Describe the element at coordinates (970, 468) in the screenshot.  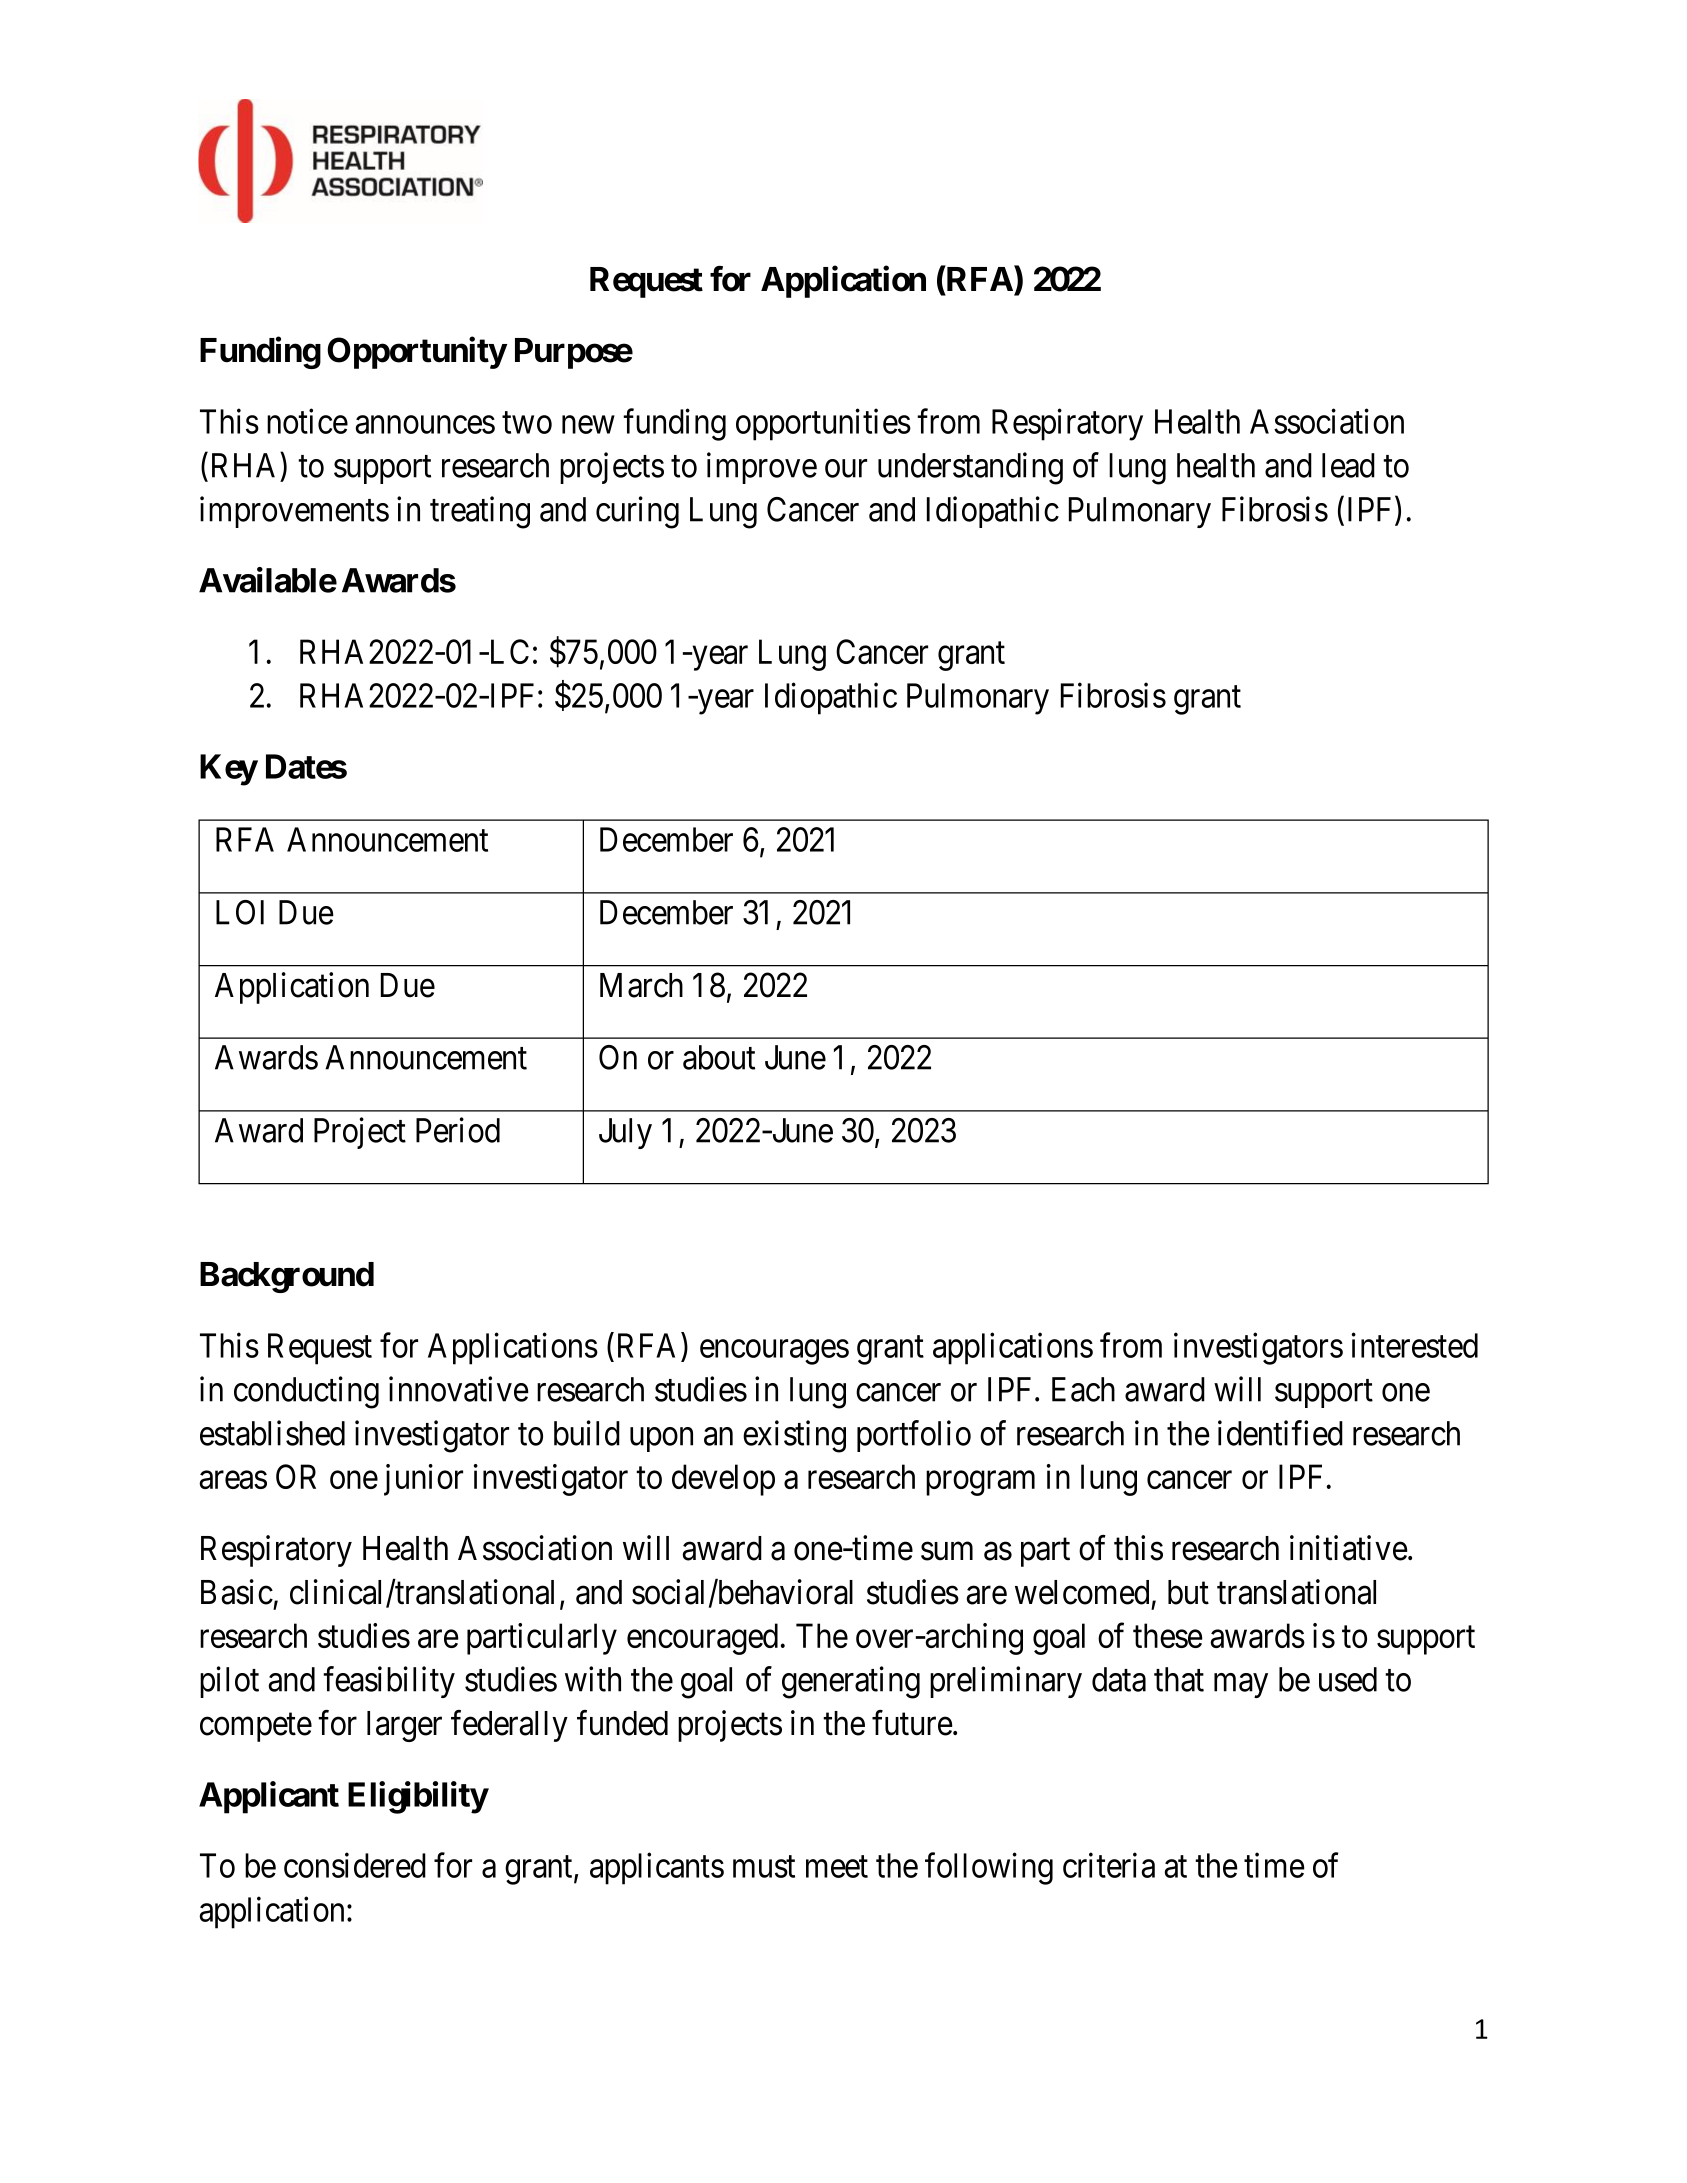
I see `understanding` at that location.
